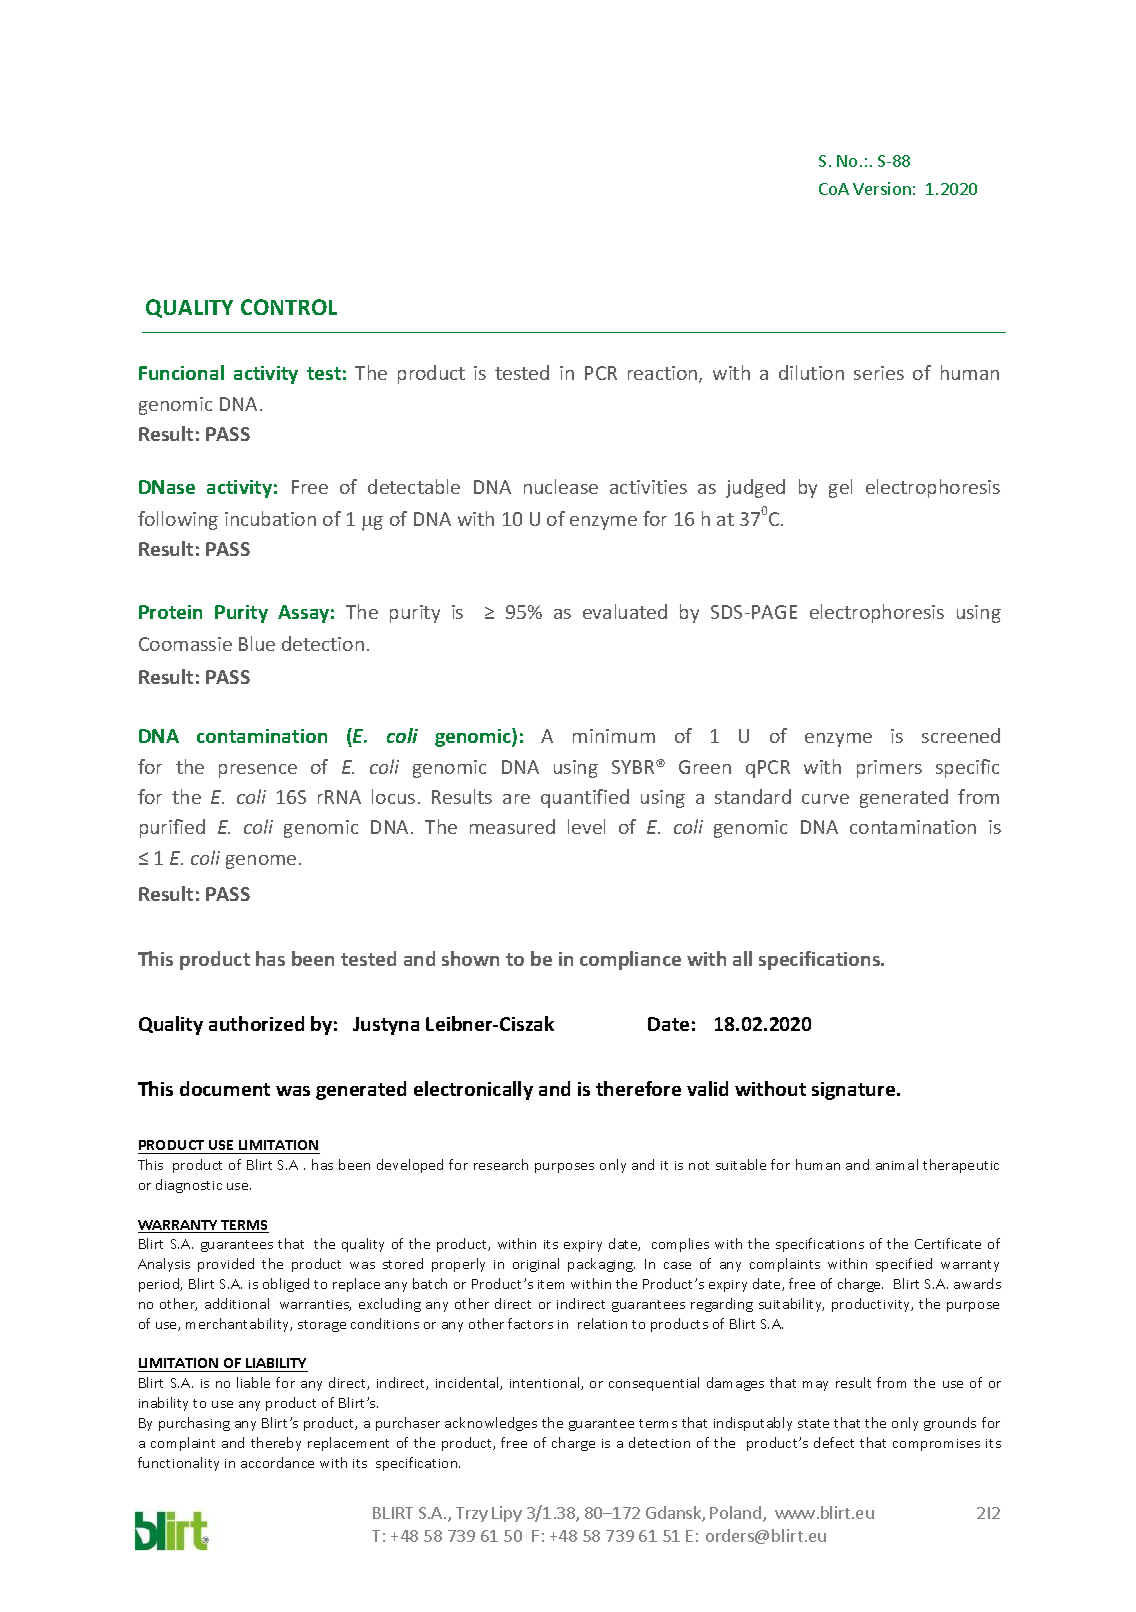  I want to click on primers, so click(889, 769).
